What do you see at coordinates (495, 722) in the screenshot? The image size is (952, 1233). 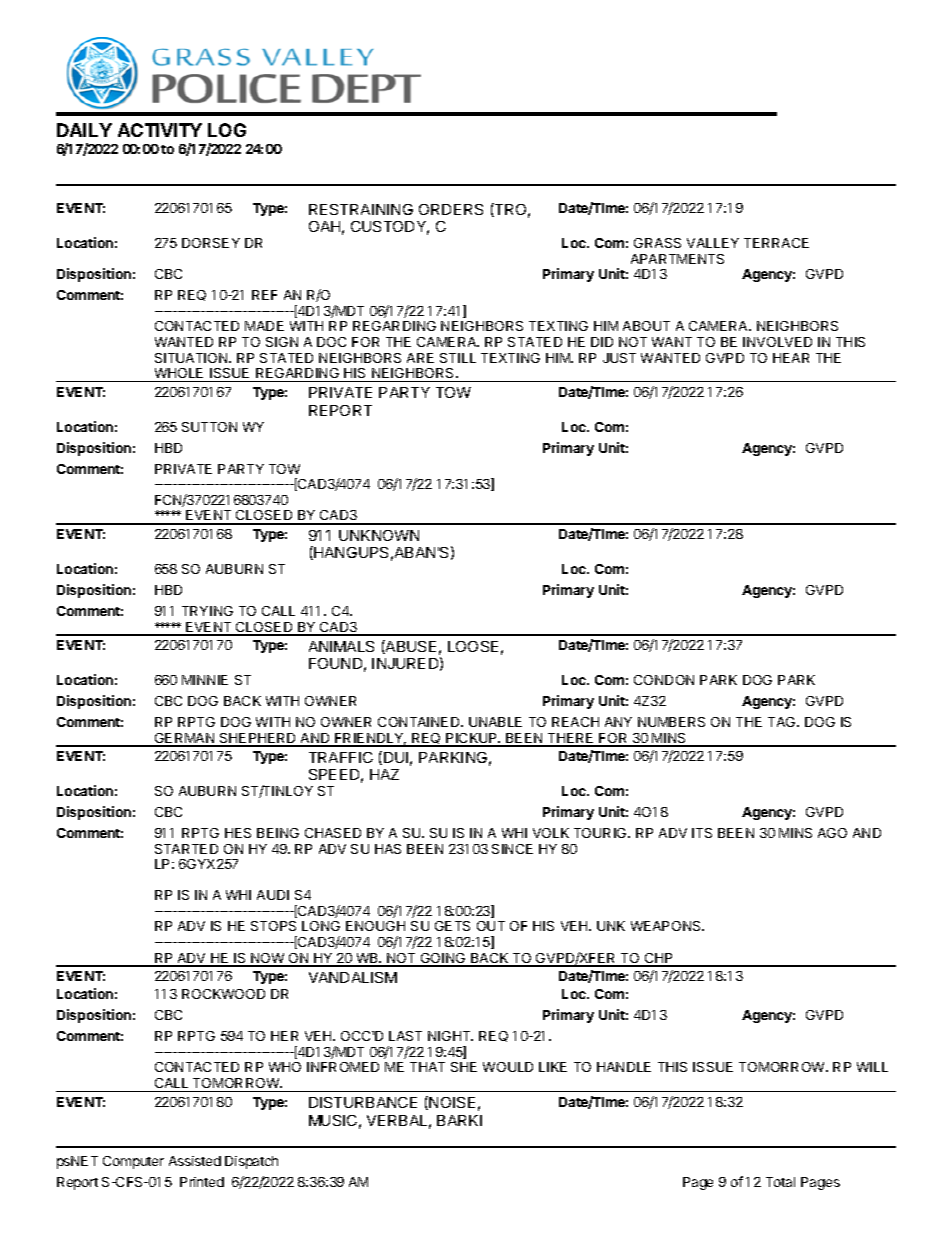 I see `UNABLE` at bounding box center [495, 722].
